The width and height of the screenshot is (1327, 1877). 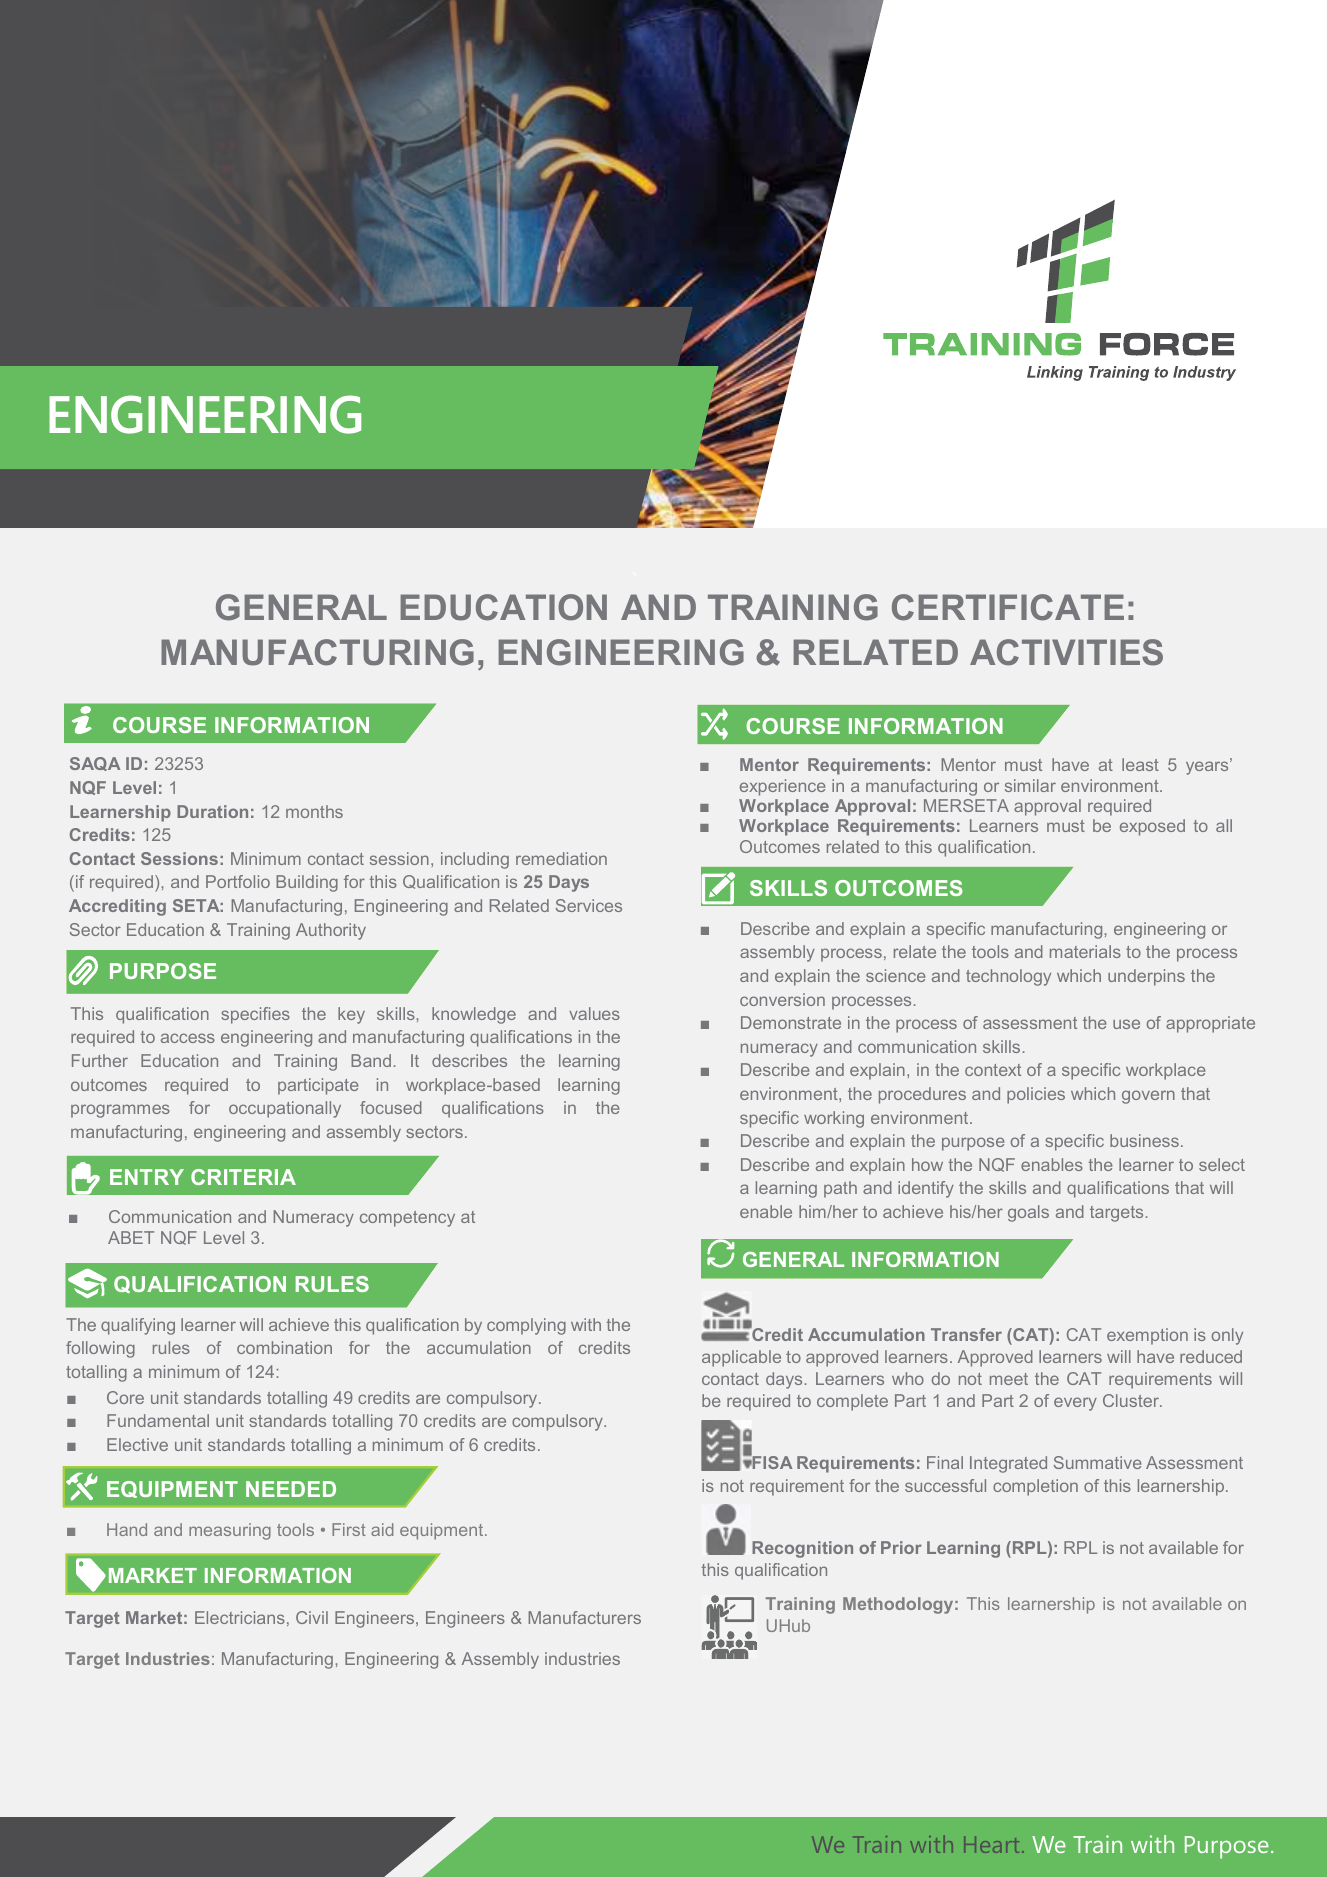 What do you see at coordinates (991, 1844) in the screenshot?
I see `Heart` at bounding box center [991, 1844].
